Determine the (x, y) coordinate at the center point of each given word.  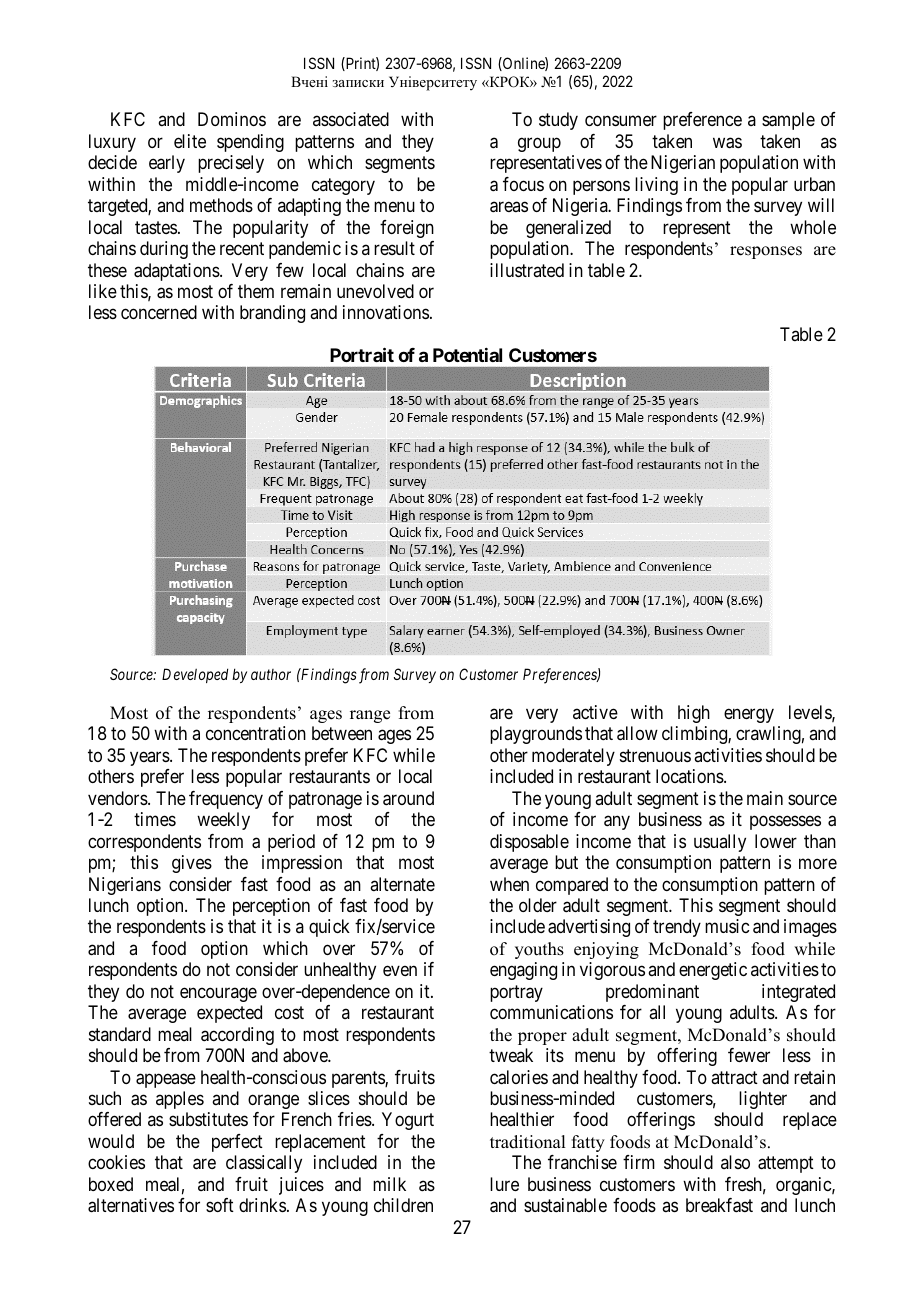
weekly (223, 821)
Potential (467, 355)
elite (190, 141)
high (694, 714)
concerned (159, 312)
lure (504, 1184)
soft (220, 1205)
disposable (529, 843)
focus (523, 184)
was (727, 143)
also (735, 1162)
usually (720, 843)
